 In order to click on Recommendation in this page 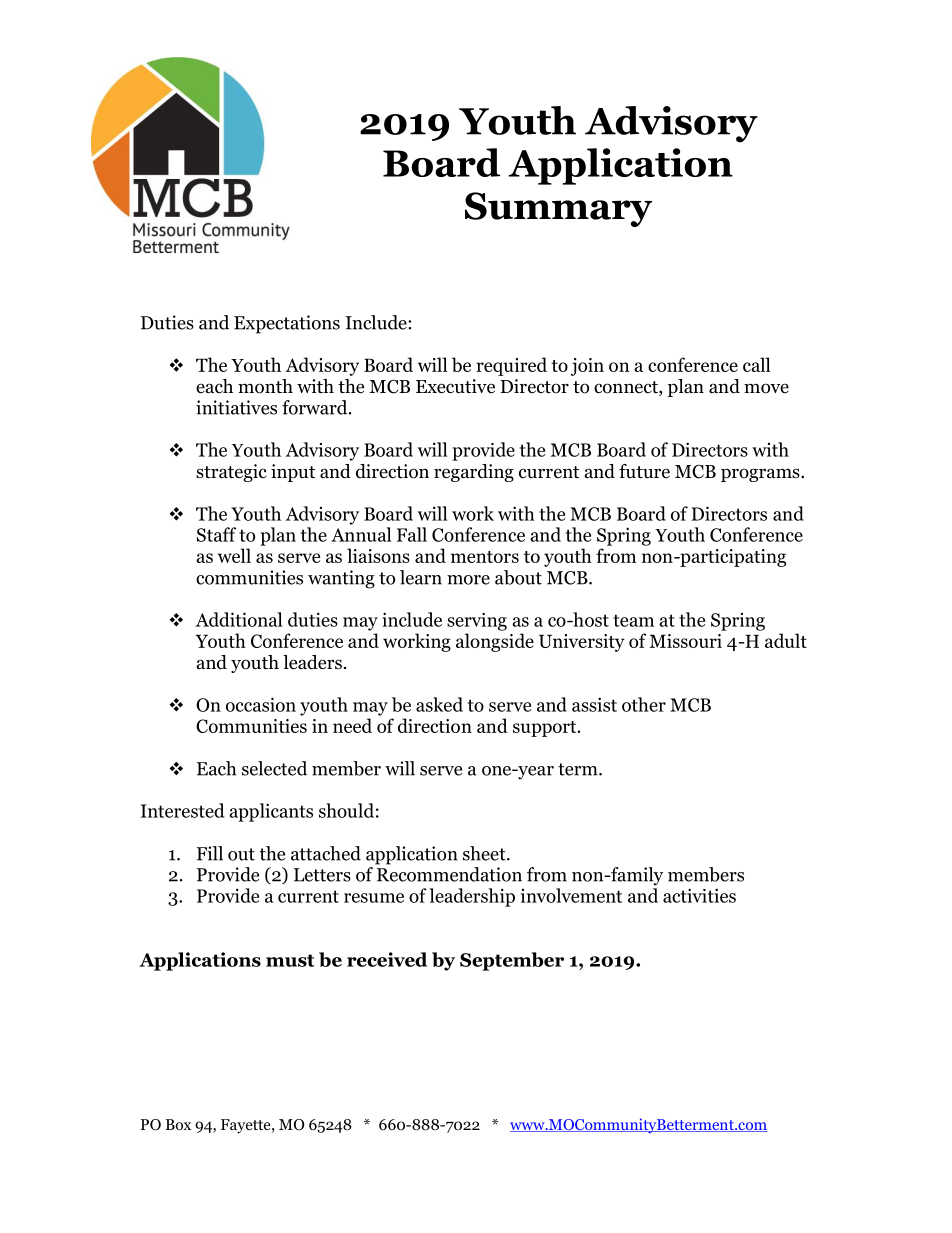, I will do `click(449, 874)`.
